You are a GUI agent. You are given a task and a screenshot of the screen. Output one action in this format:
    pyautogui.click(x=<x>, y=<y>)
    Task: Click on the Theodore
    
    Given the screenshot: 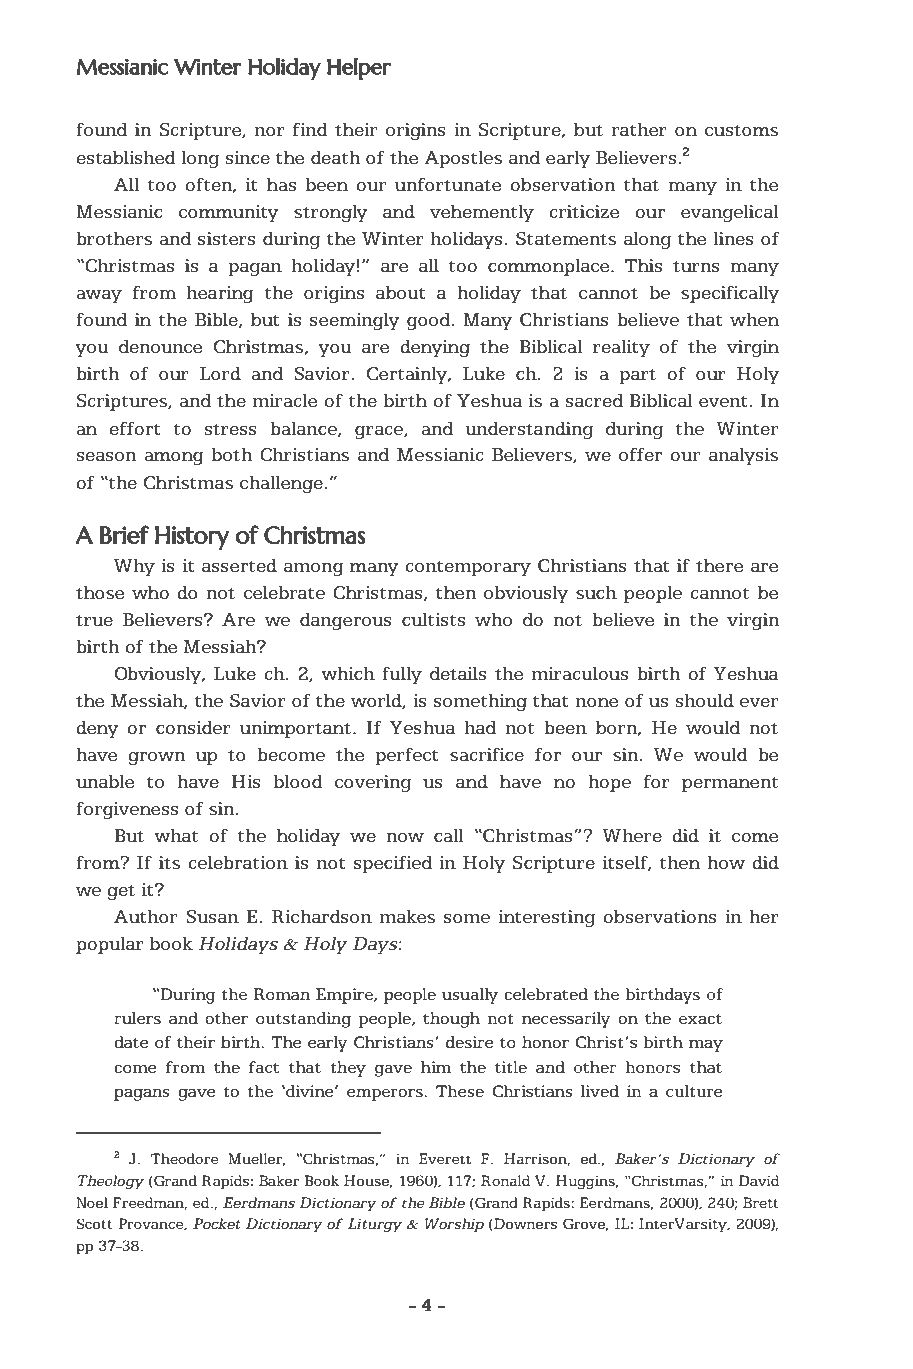 What is the action you would take?
    pyautogui.click(x=185, y=1158)
